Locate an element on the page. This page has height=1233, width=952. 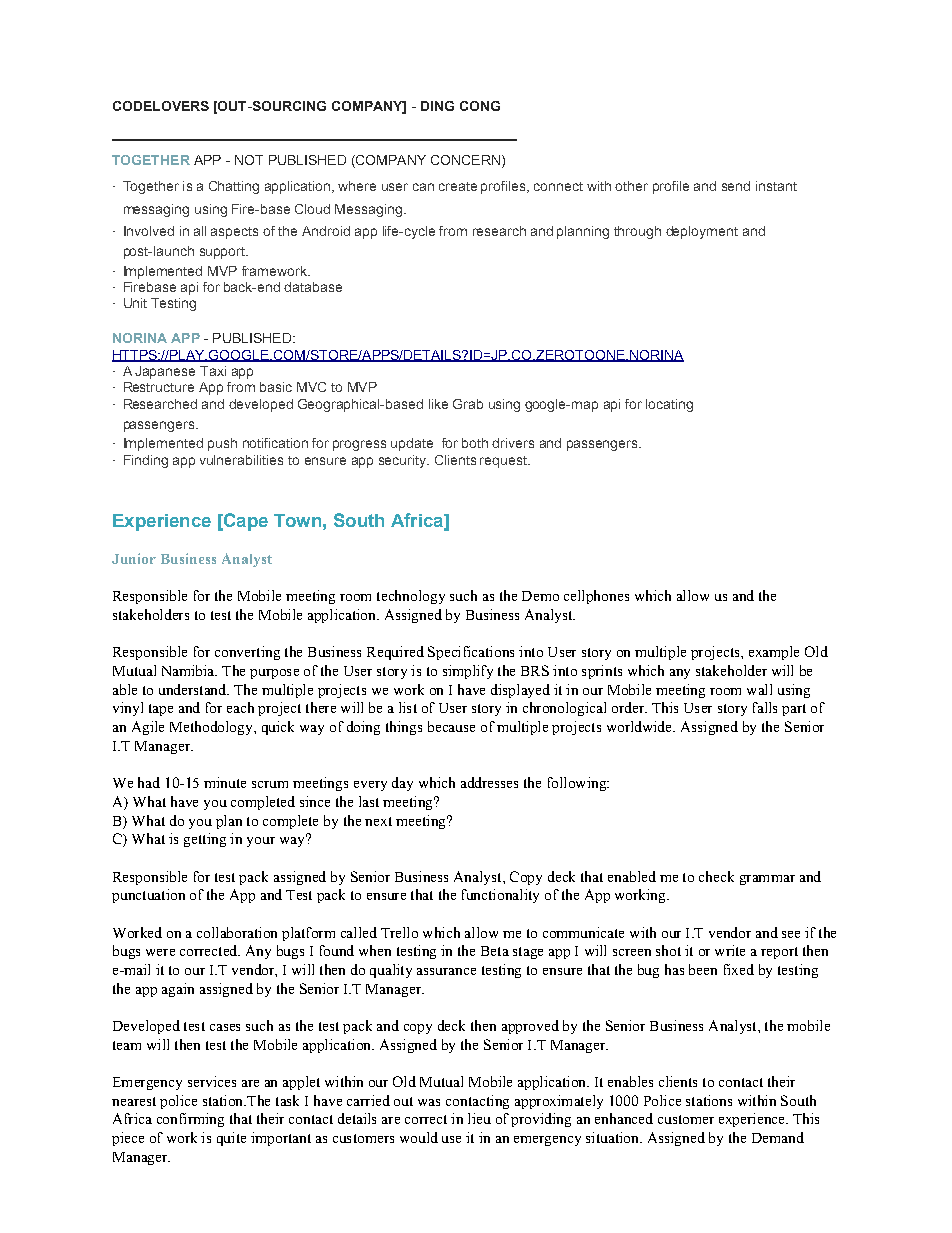
falls is located at coordinates (765, 707).
